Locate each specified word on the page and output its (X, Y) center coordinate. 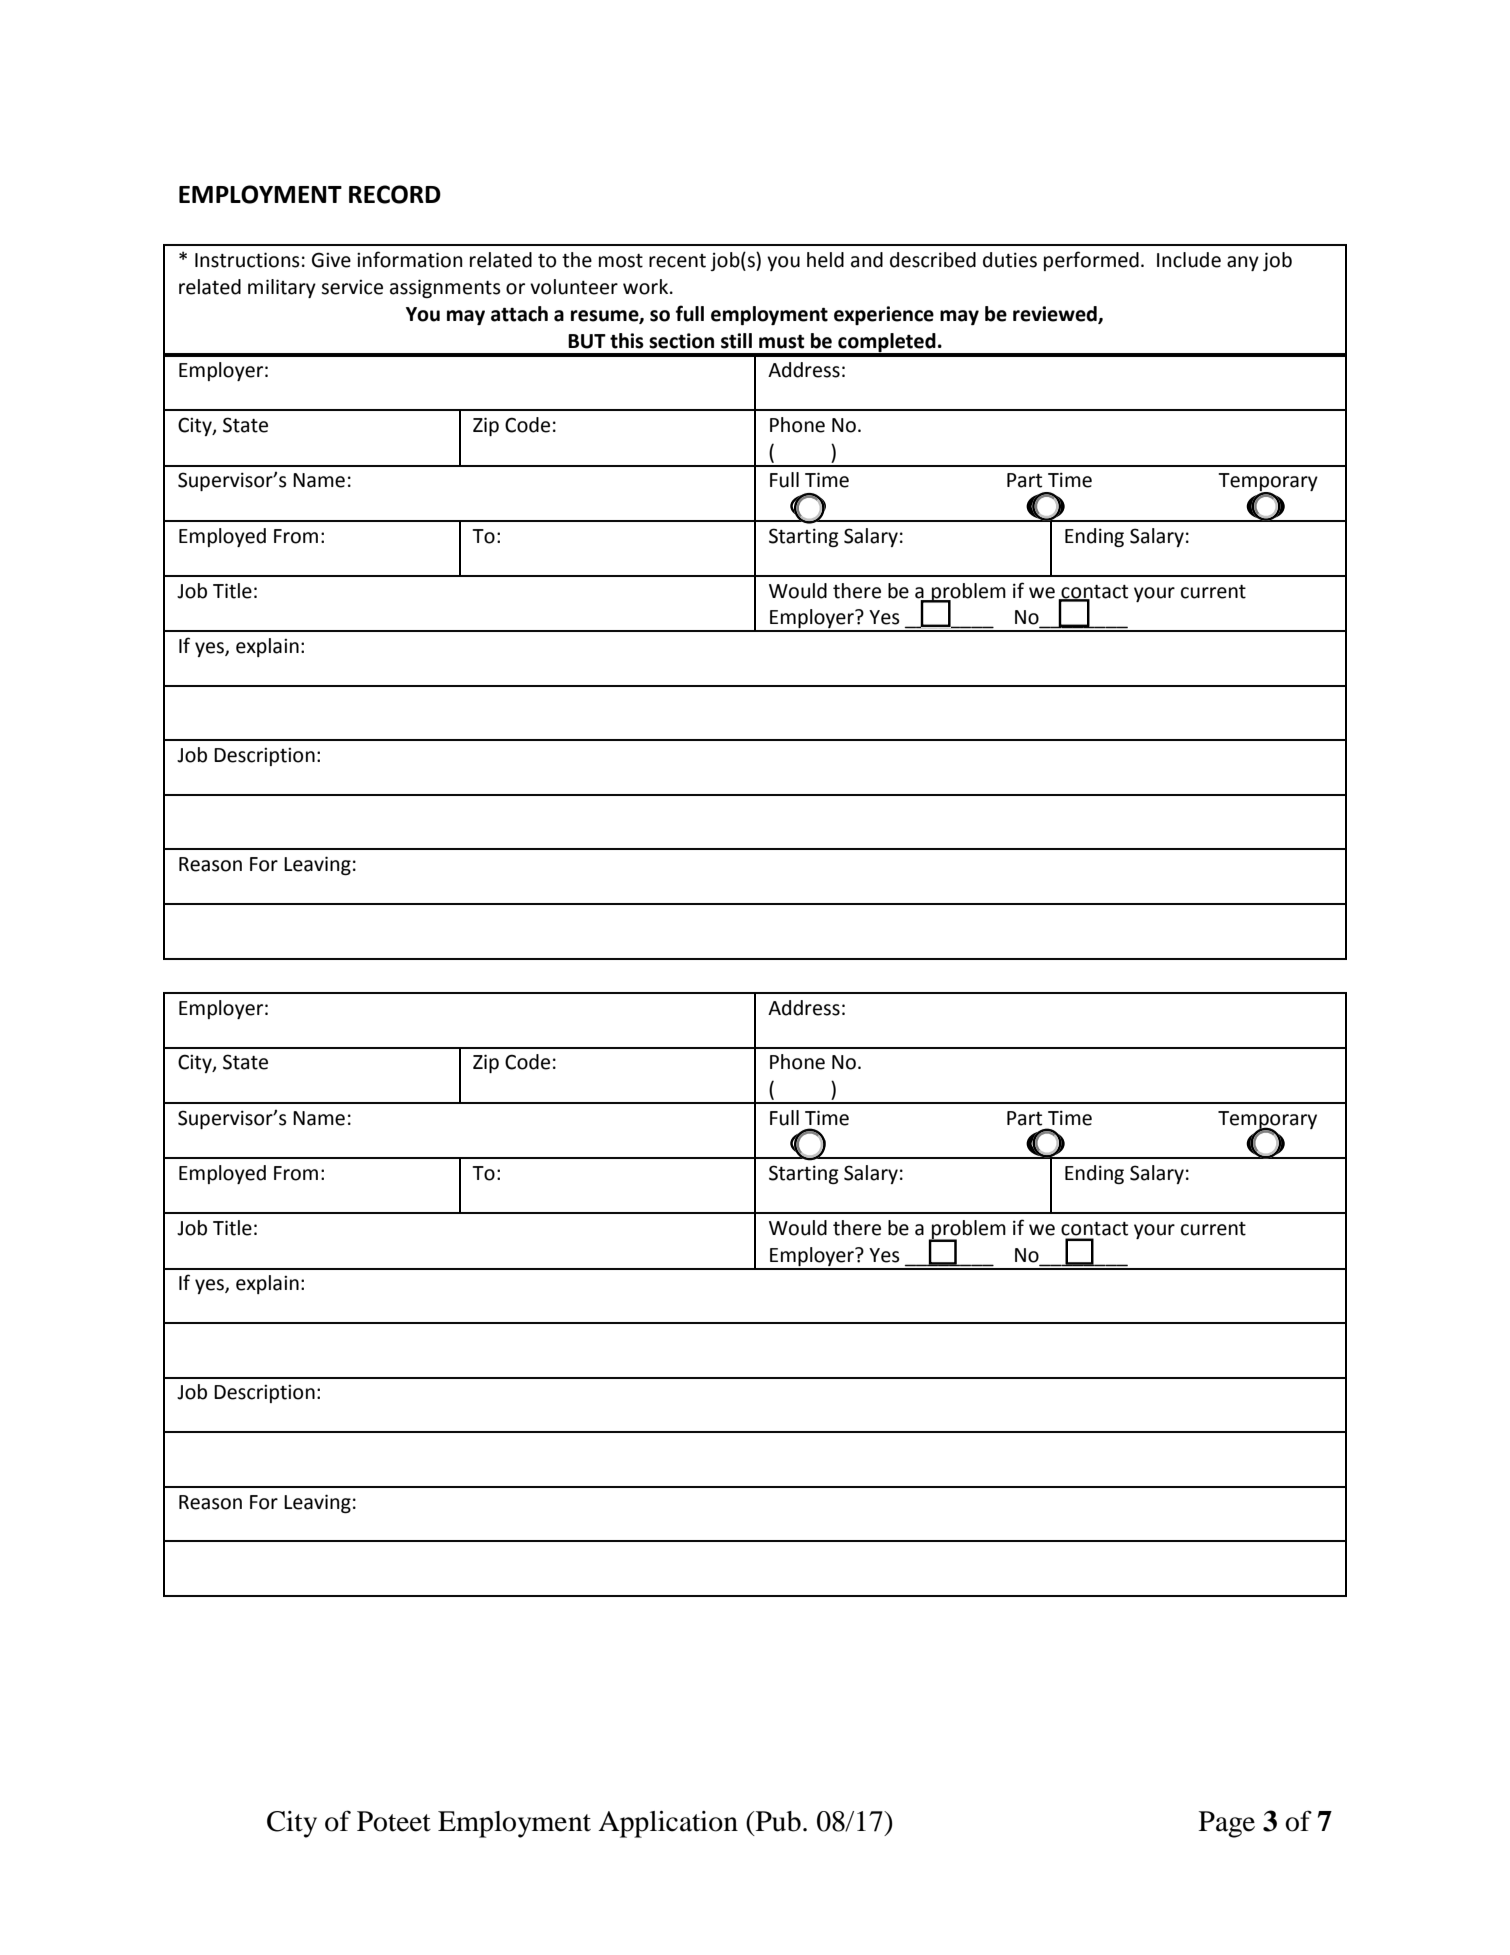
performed (1091, 261)
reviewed (1056, 315)
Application (668, 1824)
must (782, 342)
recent (677, 261)
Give (331, 260)
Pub (777, 1821)
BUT (587, 341)
